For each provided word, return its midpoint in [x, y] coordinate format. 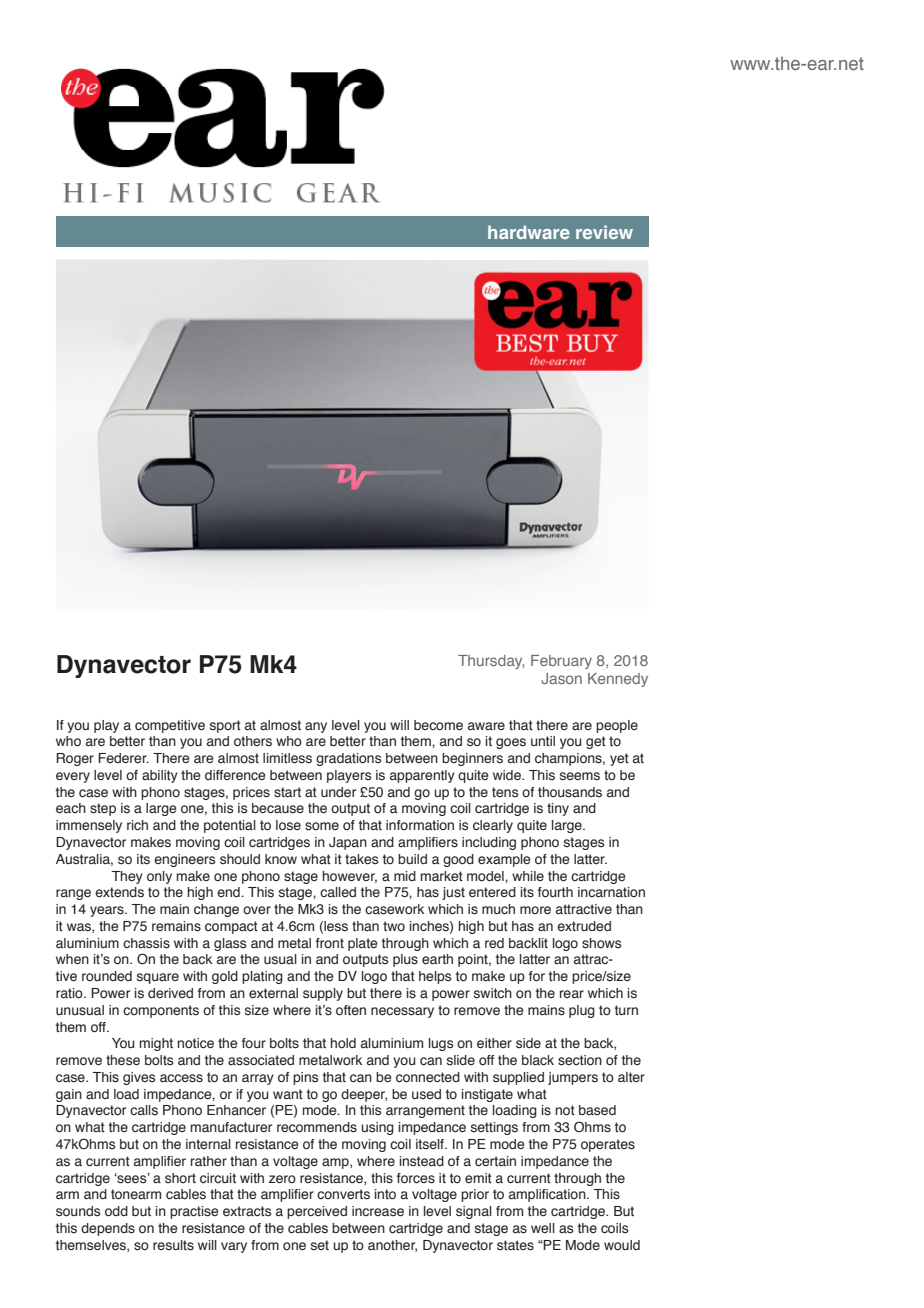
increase [378, 1211]
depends [108, 1229]
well [543, 1228]
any [316, 727]
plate [363, 944]
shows [602, 943]
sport [225, 726]
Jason [561, 678]
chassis [146, 943]
